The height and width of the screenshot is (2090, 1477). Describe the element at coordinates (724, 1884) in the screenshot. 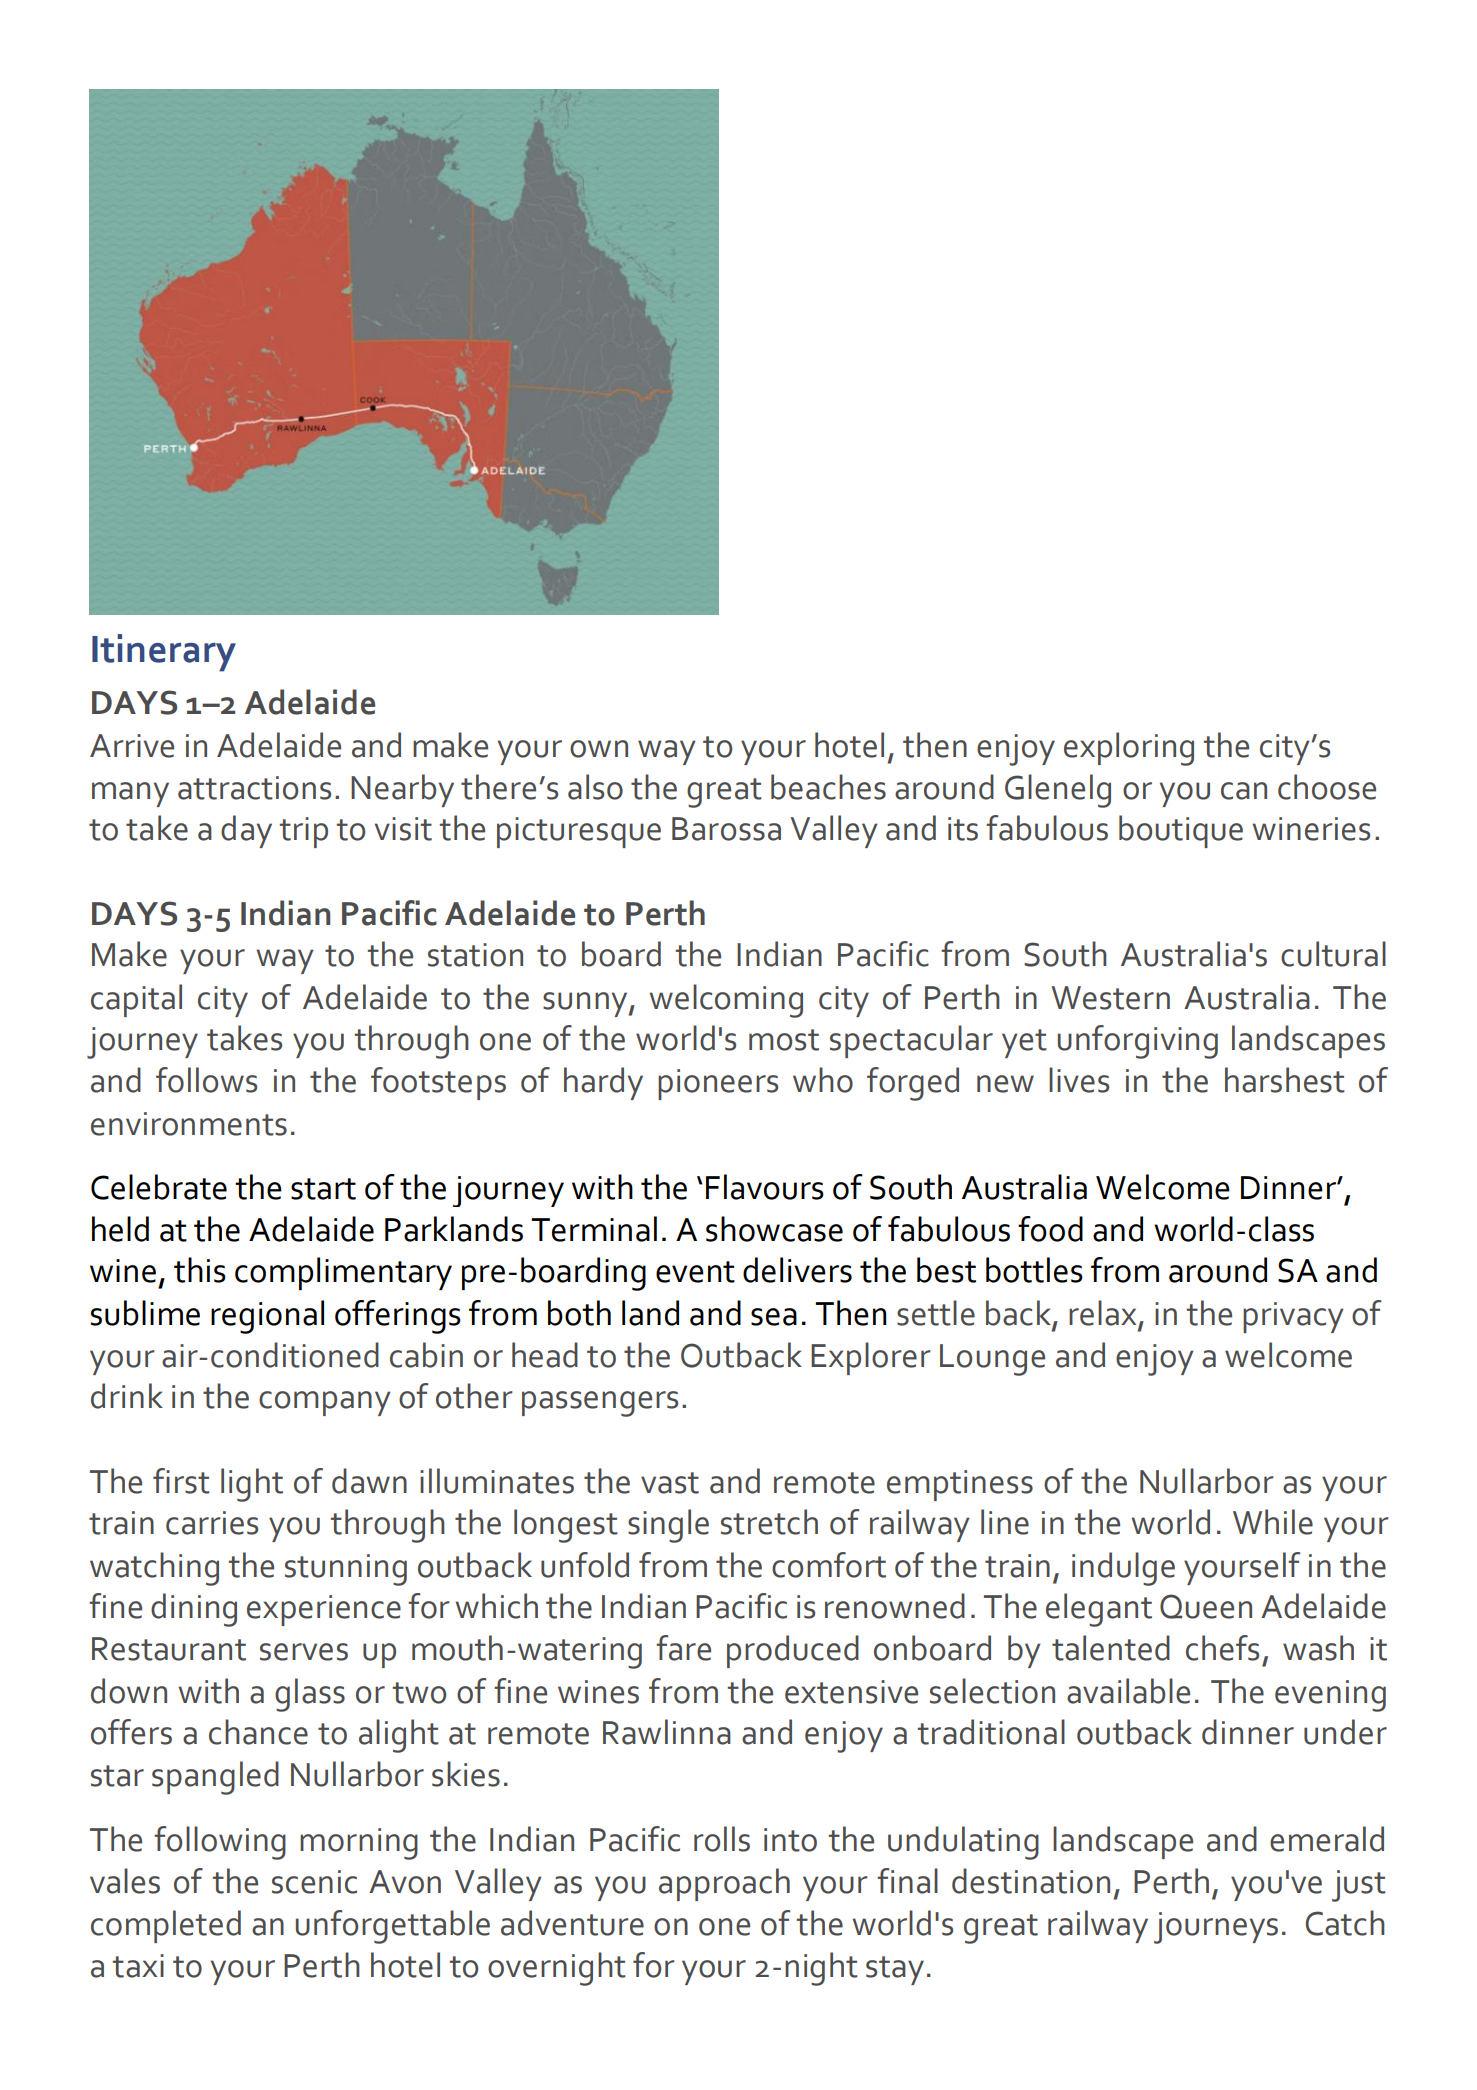

I see `approach` at that location.
